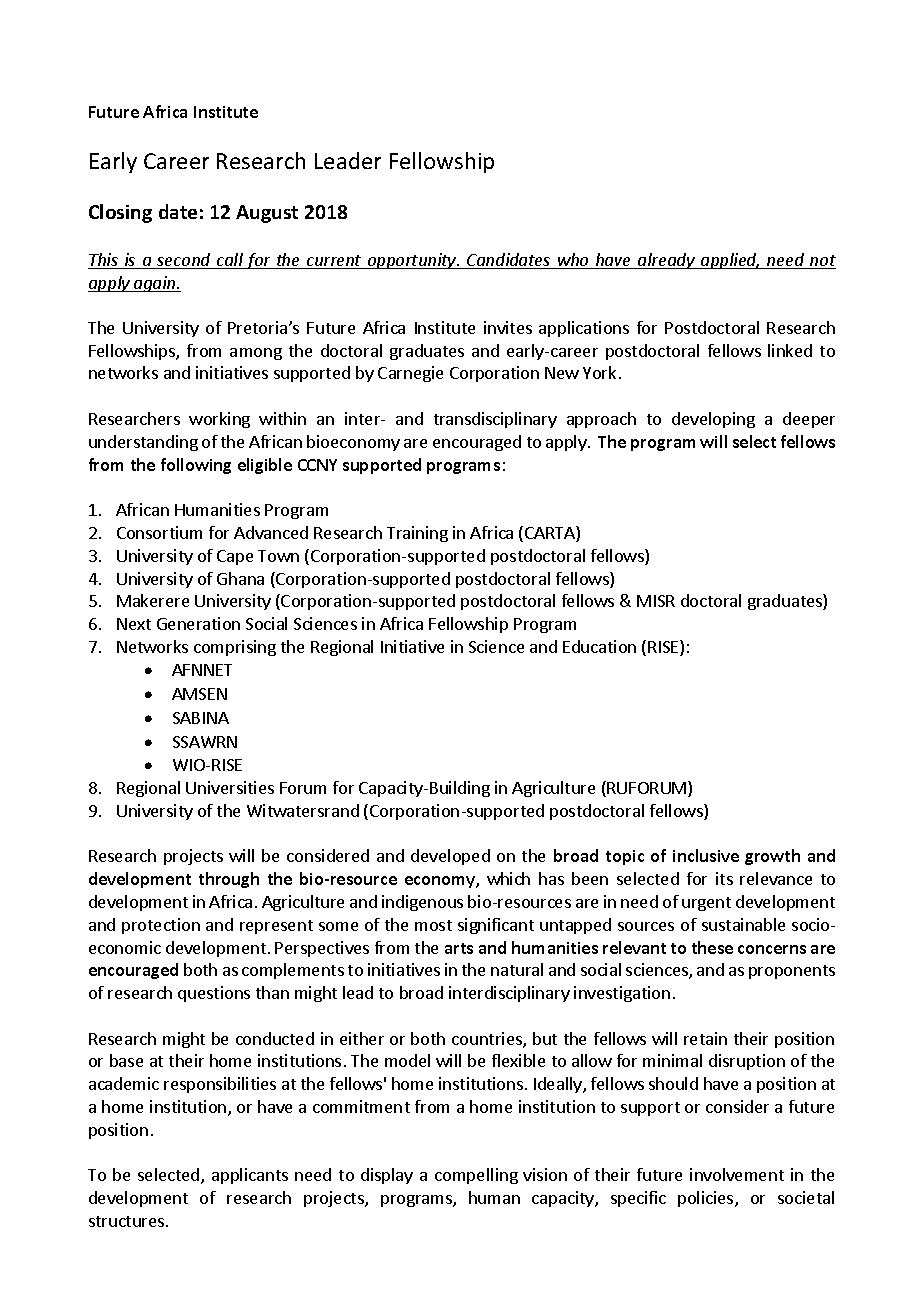  Describe the element at coordinates (412, 261) in the screenshot. I see `opportunity` at that location.
